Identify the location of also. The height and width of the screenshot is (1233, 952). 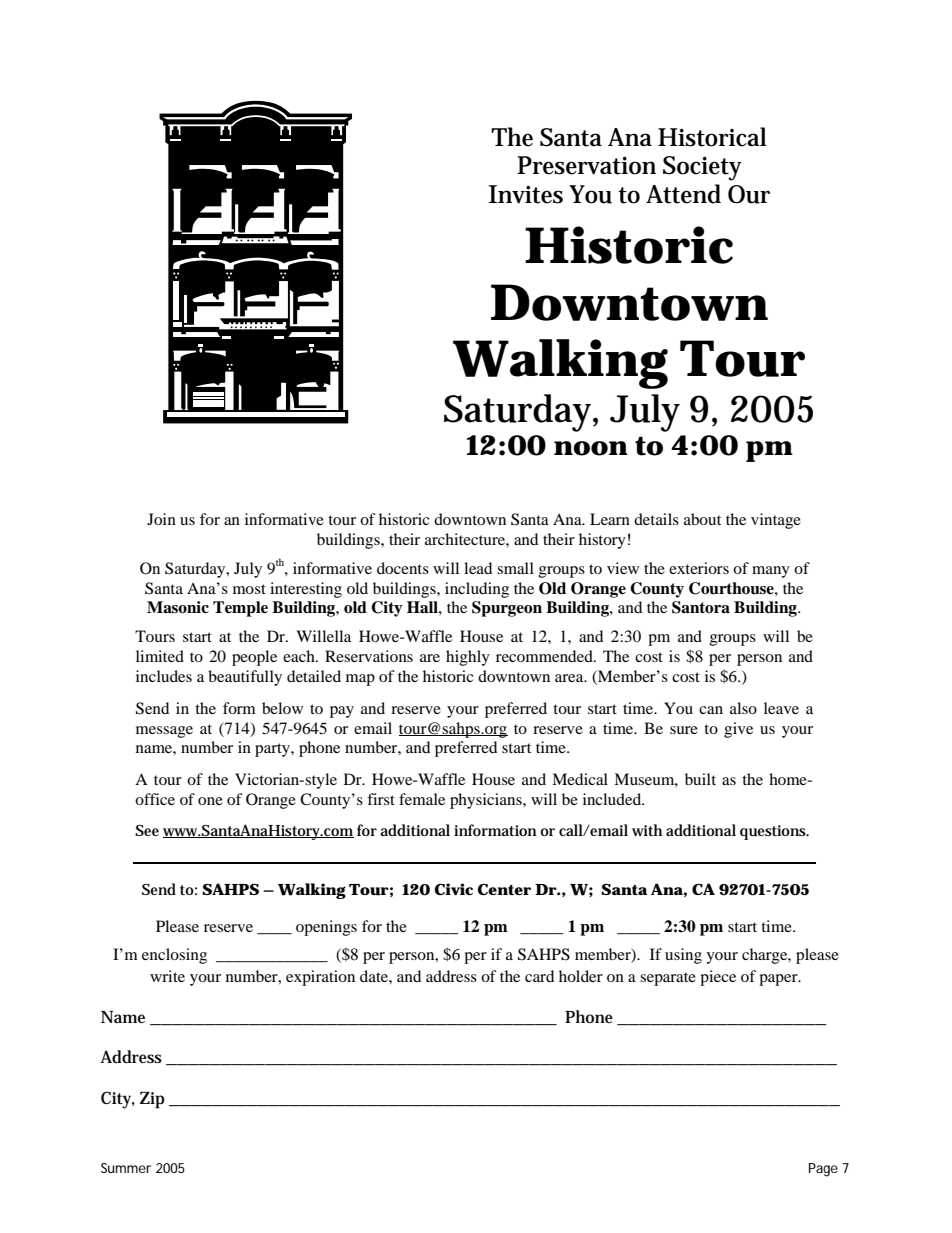
(743, 708).
